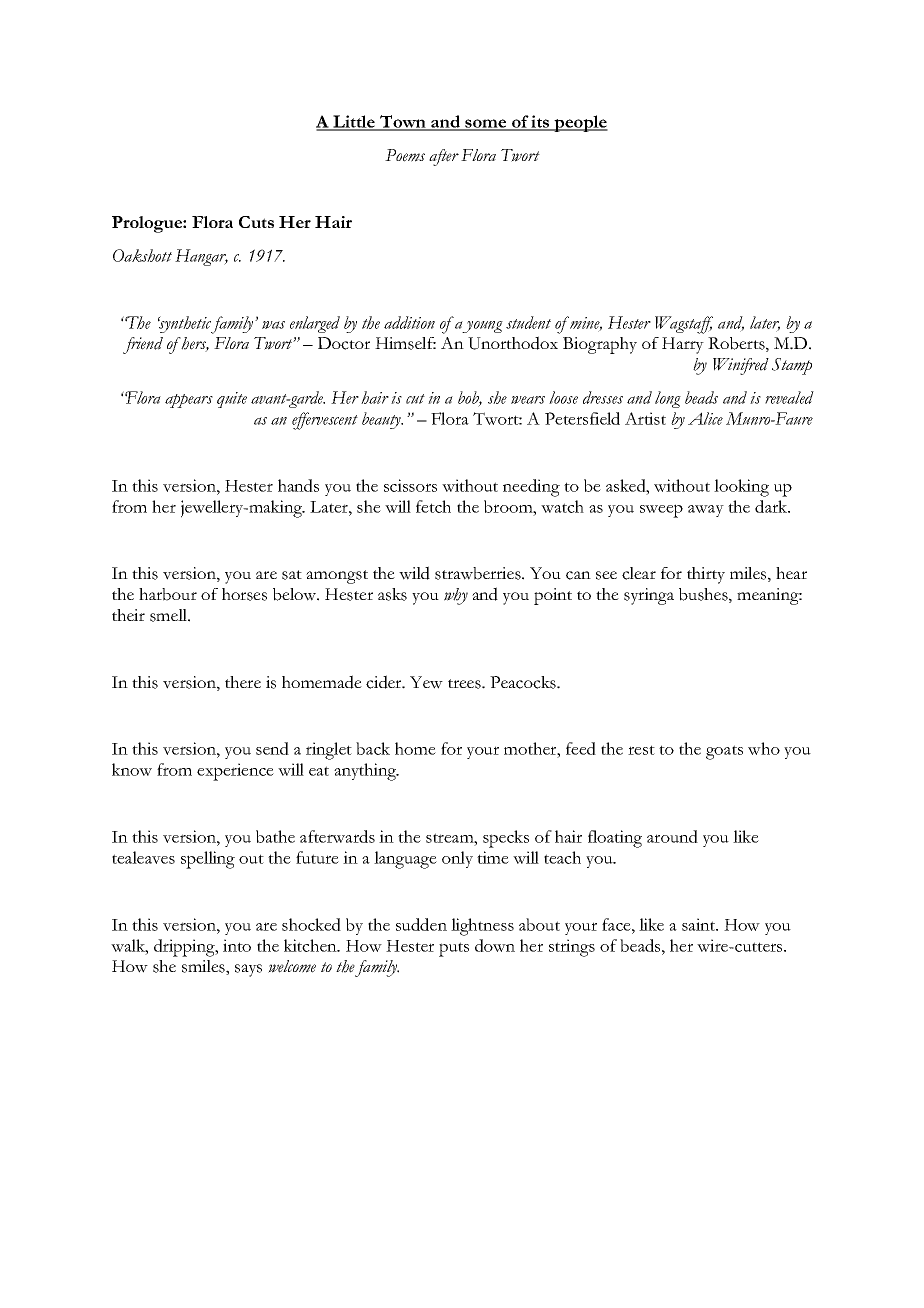 The width and height of the screenshot is (924, 1308). What do you see at coordinates (256, 222) in the screenshot?
I see `Cuts` at bounding box center [256, 222].
